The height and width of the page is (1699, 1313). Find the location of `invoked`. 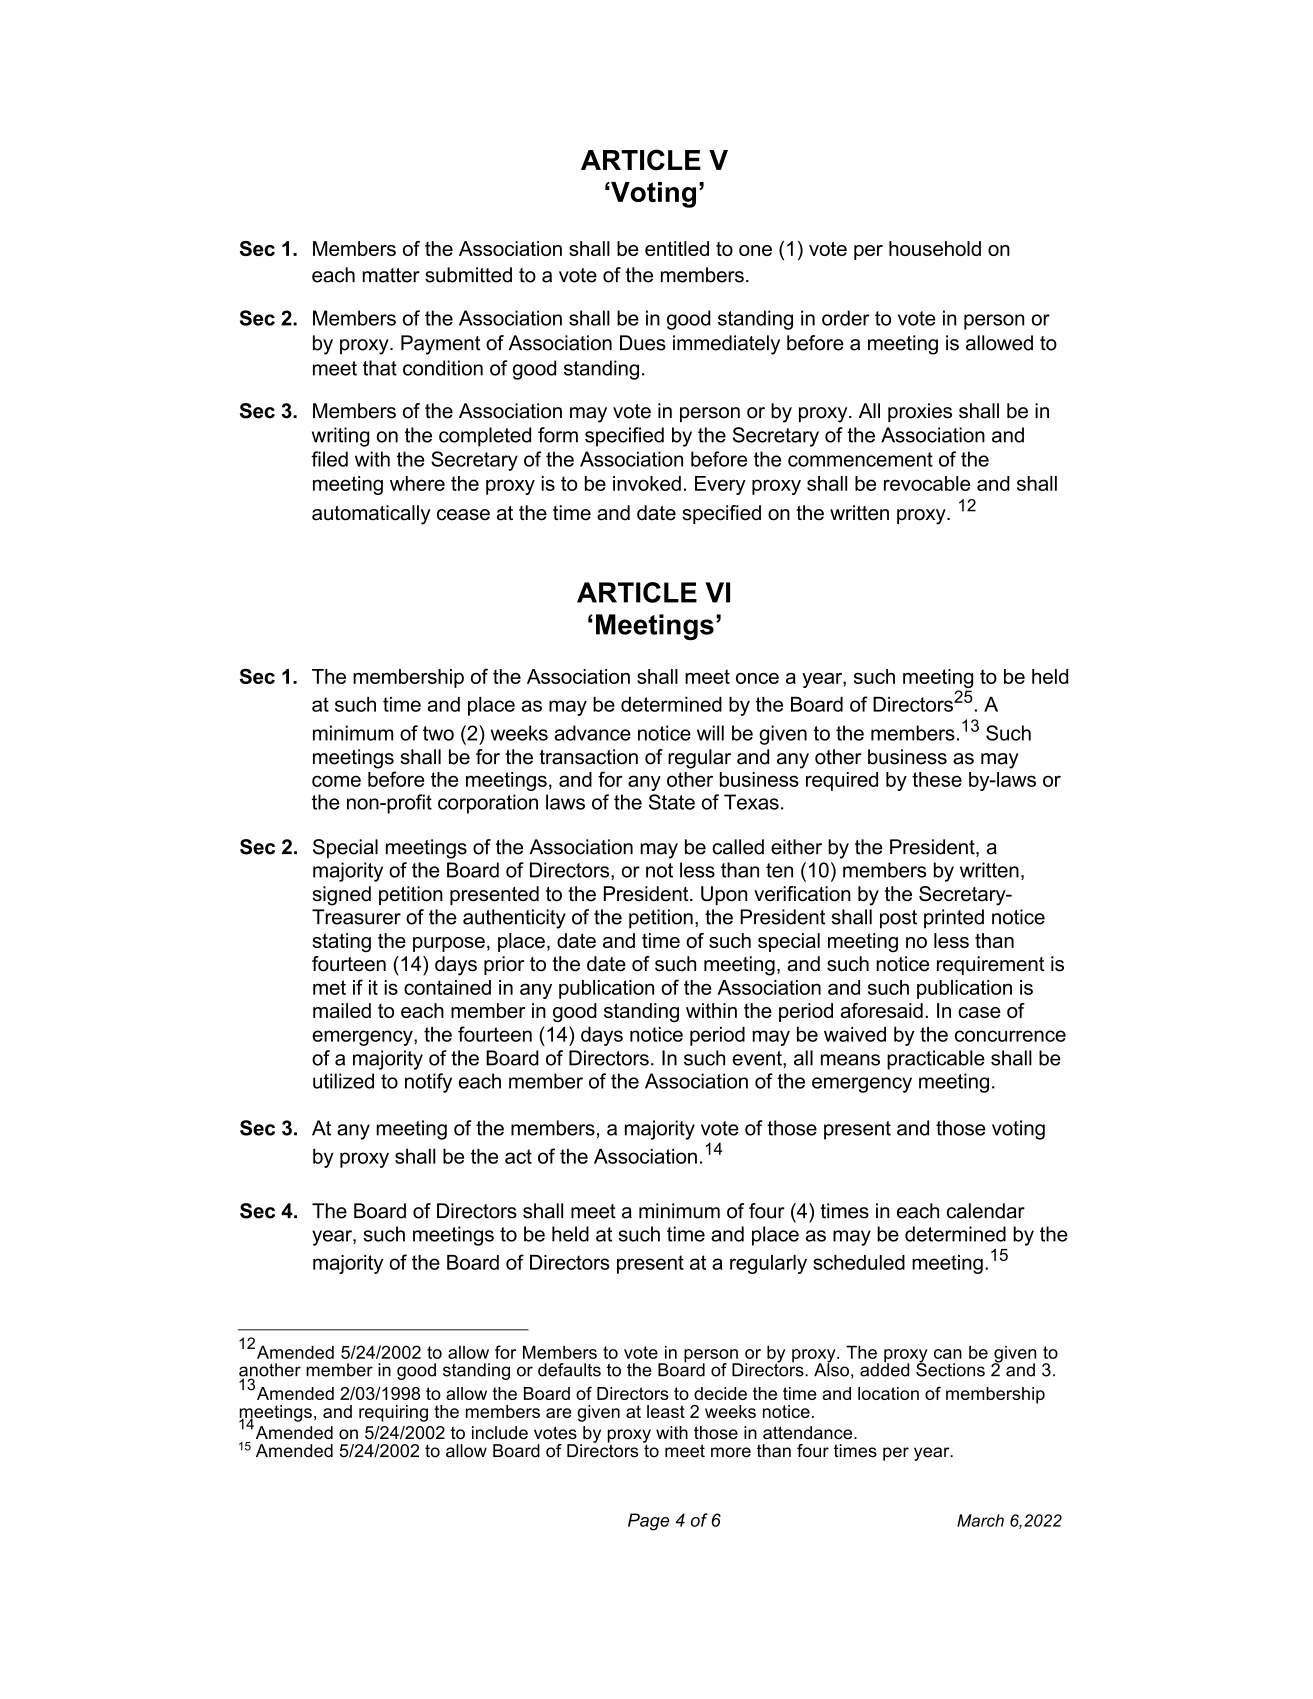

invoked is located at coordinates (647, 483).
